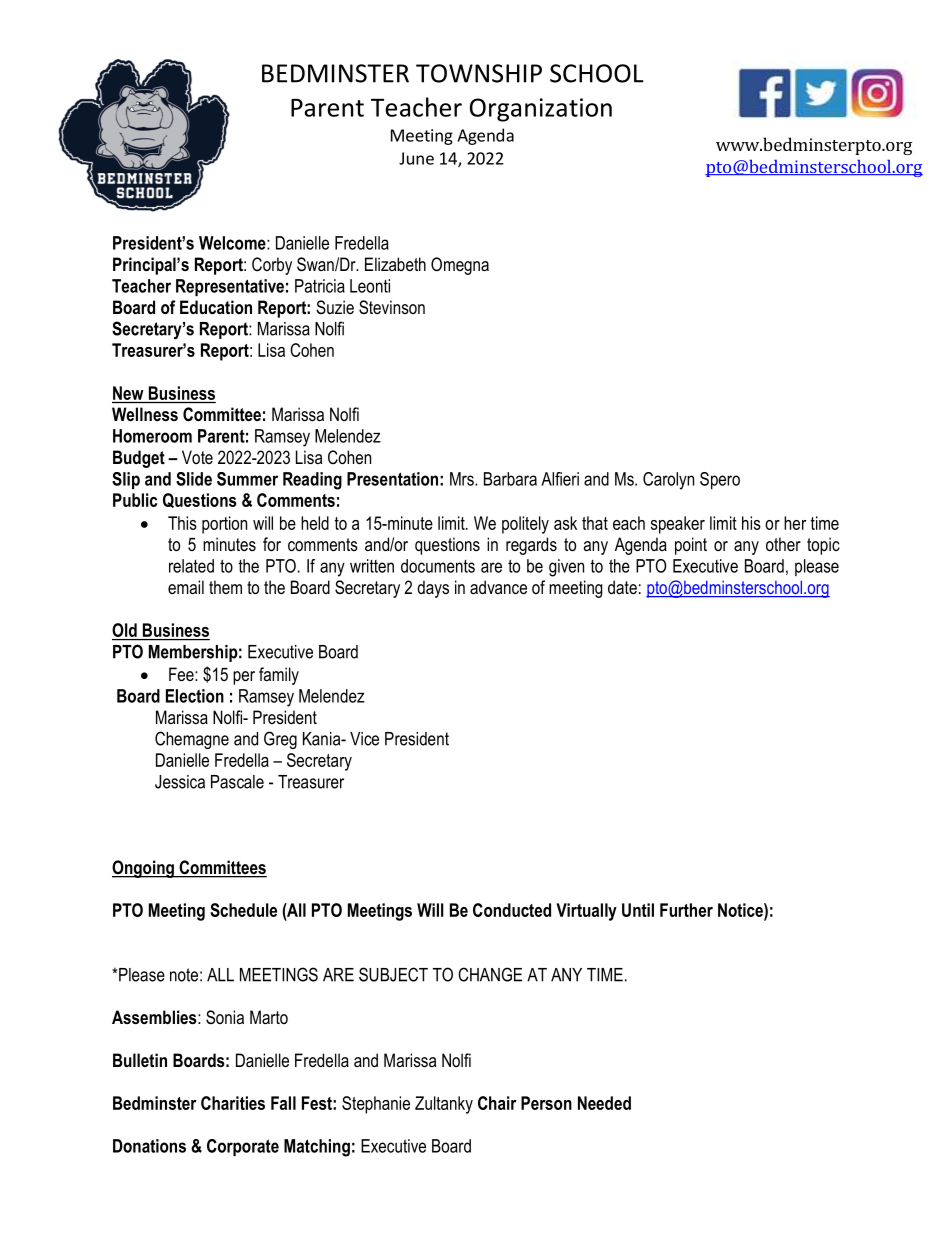  I want to click on Needed, so click(604, 1103).
